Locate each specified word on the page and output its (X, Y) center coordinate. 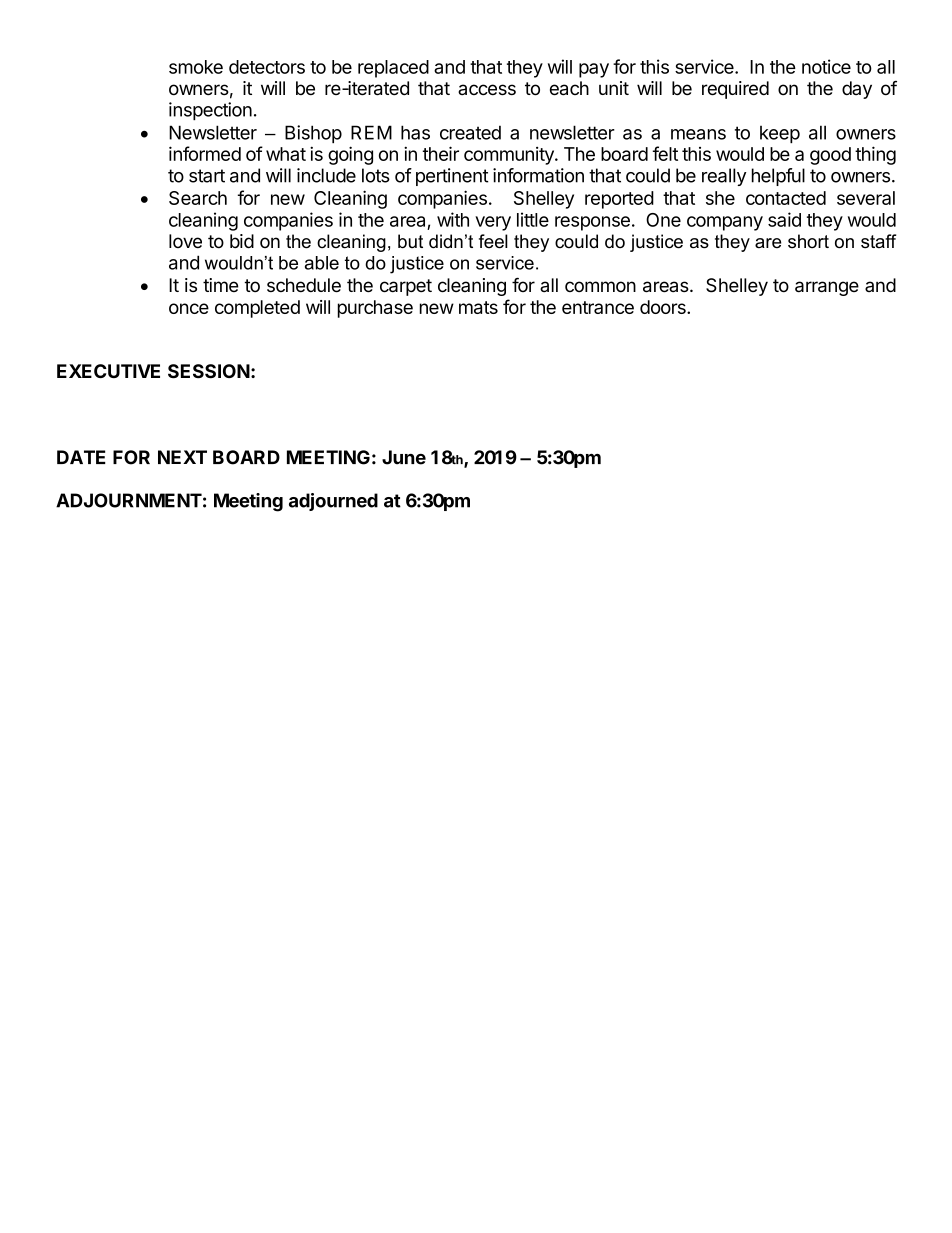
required (735, 90)
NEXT (182, 457)
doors (664, 307)
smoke (196, 67)
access (487, 89)
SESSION (209, 371)
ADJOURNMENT (129, 500)
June (404, 457)
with (453, 219)
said (784, 219)
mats (478, 307)
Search (198, 198)
